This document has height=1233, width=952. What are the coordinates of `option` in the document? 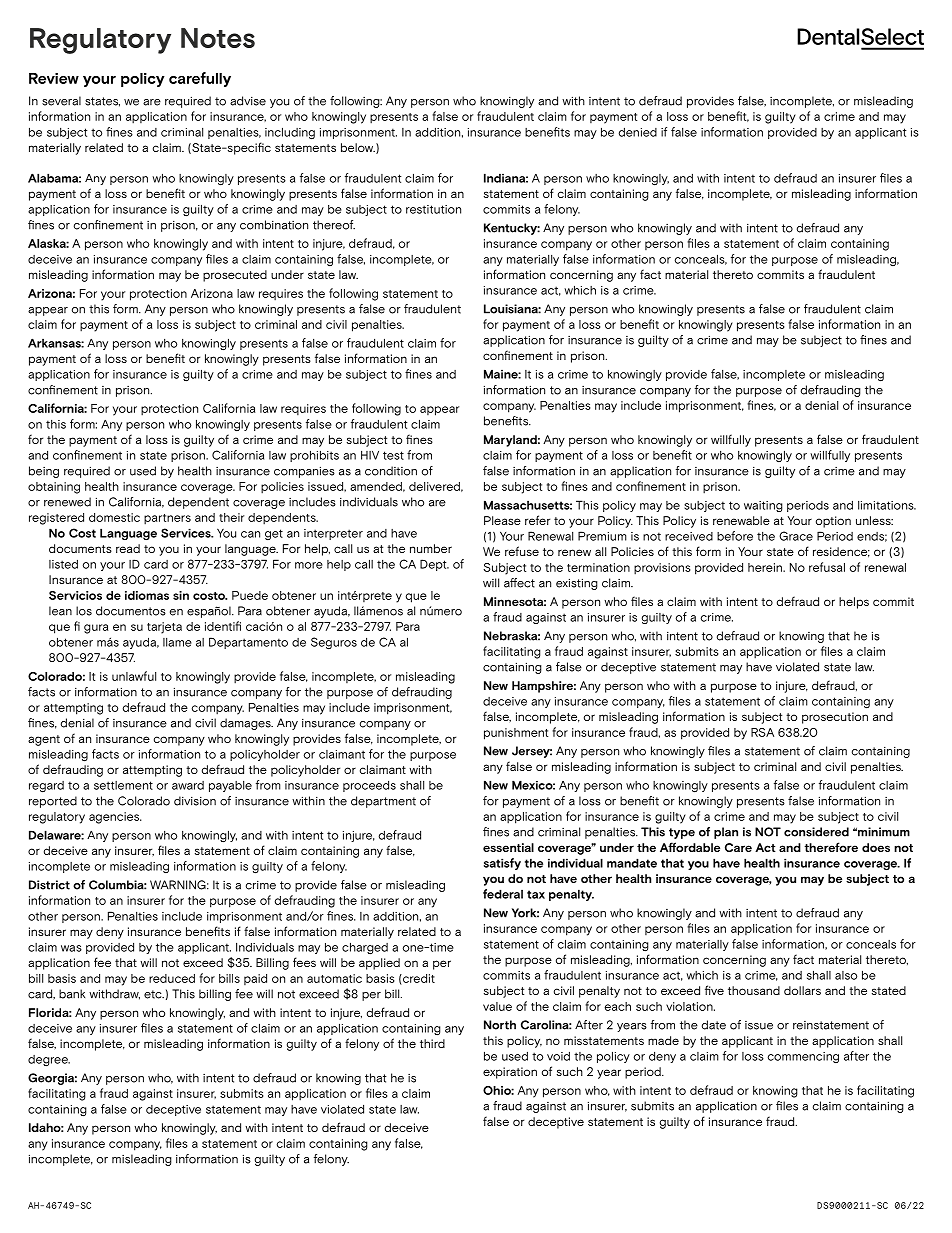 It's located at (833, 522).
